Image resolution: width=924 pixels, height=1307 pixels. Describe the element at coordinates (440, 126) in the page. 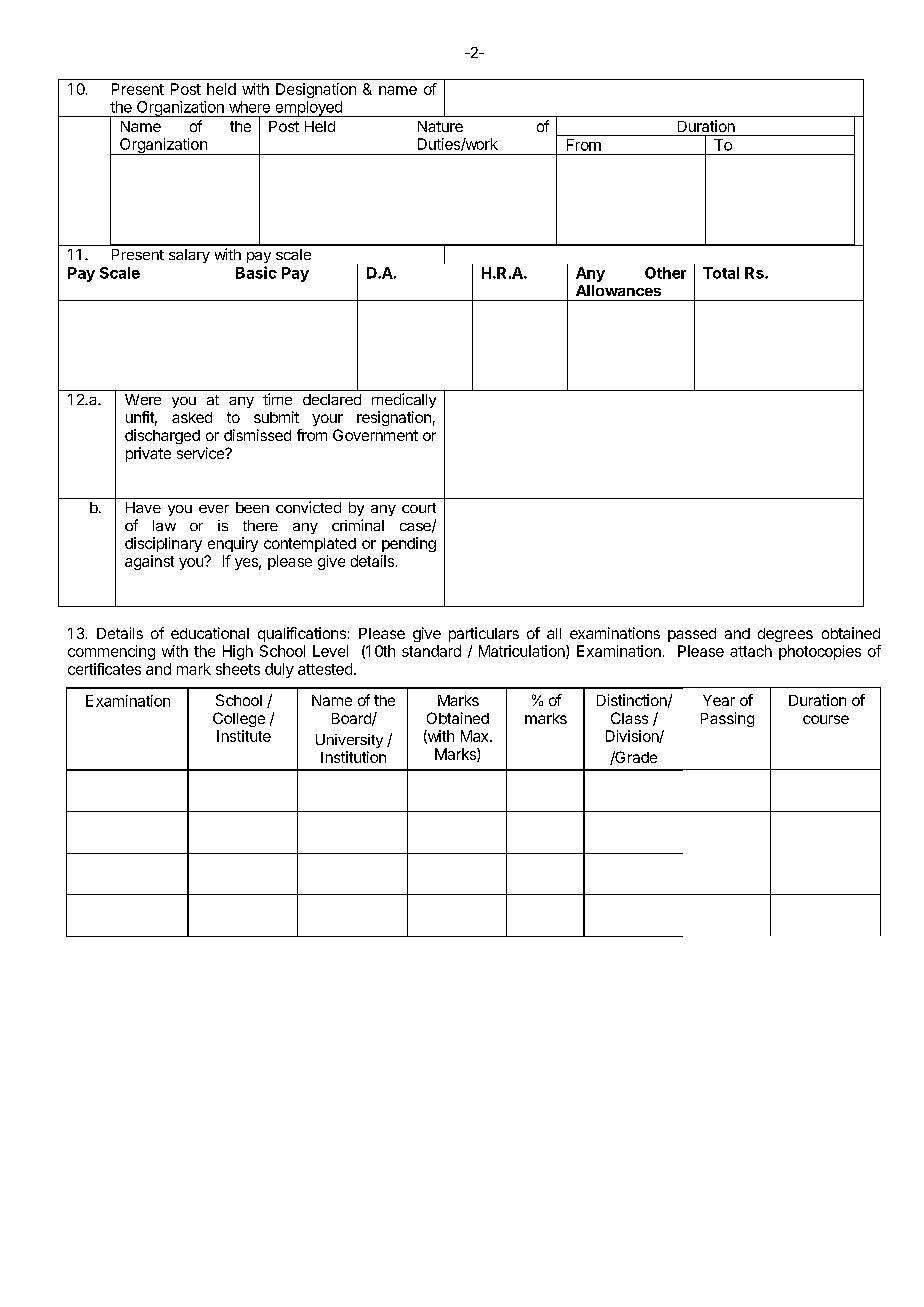

I see `Nature` at that location.
